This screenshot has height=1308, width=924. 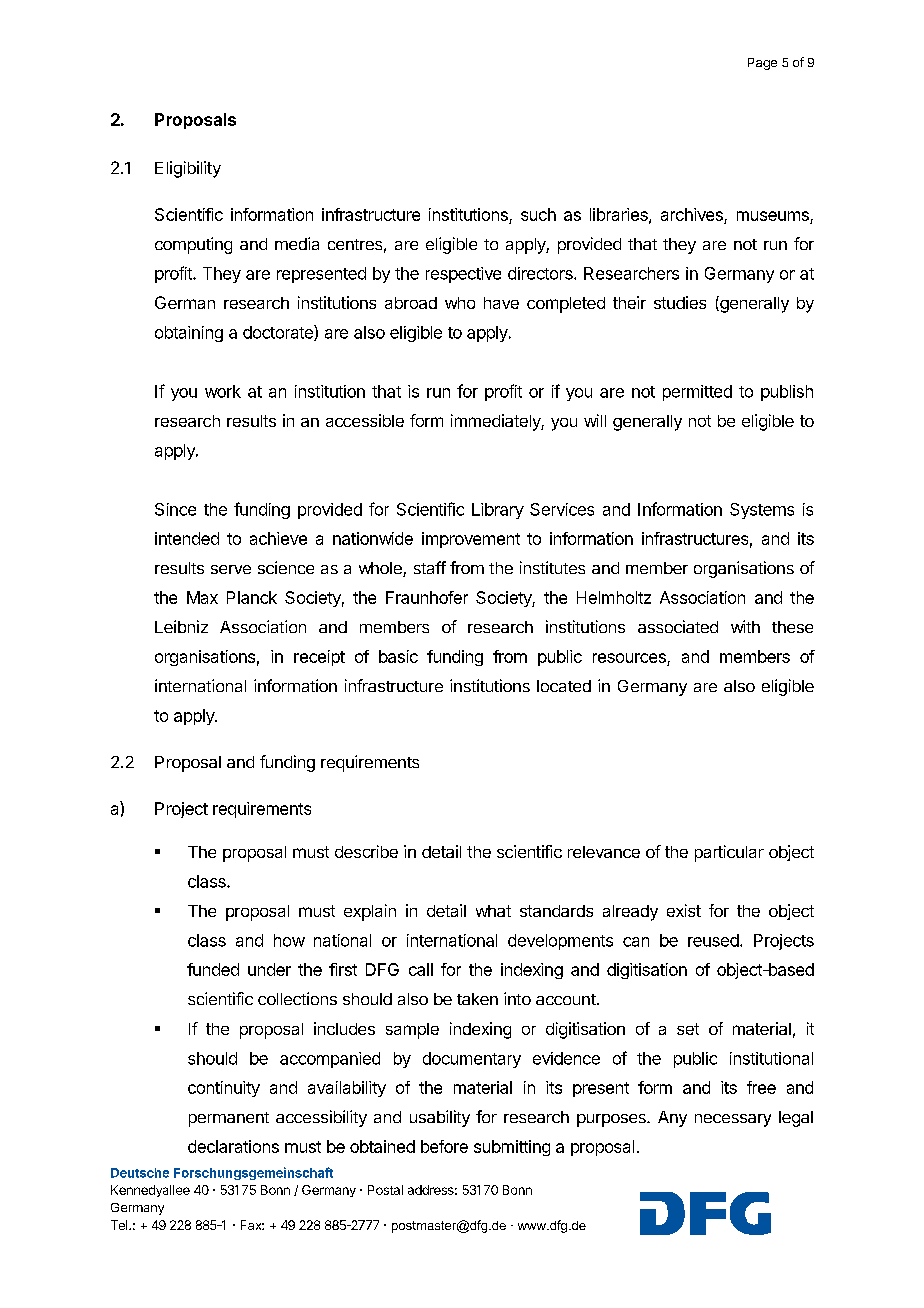 I want to click on Eligibility, so click(x=188, y=169).
